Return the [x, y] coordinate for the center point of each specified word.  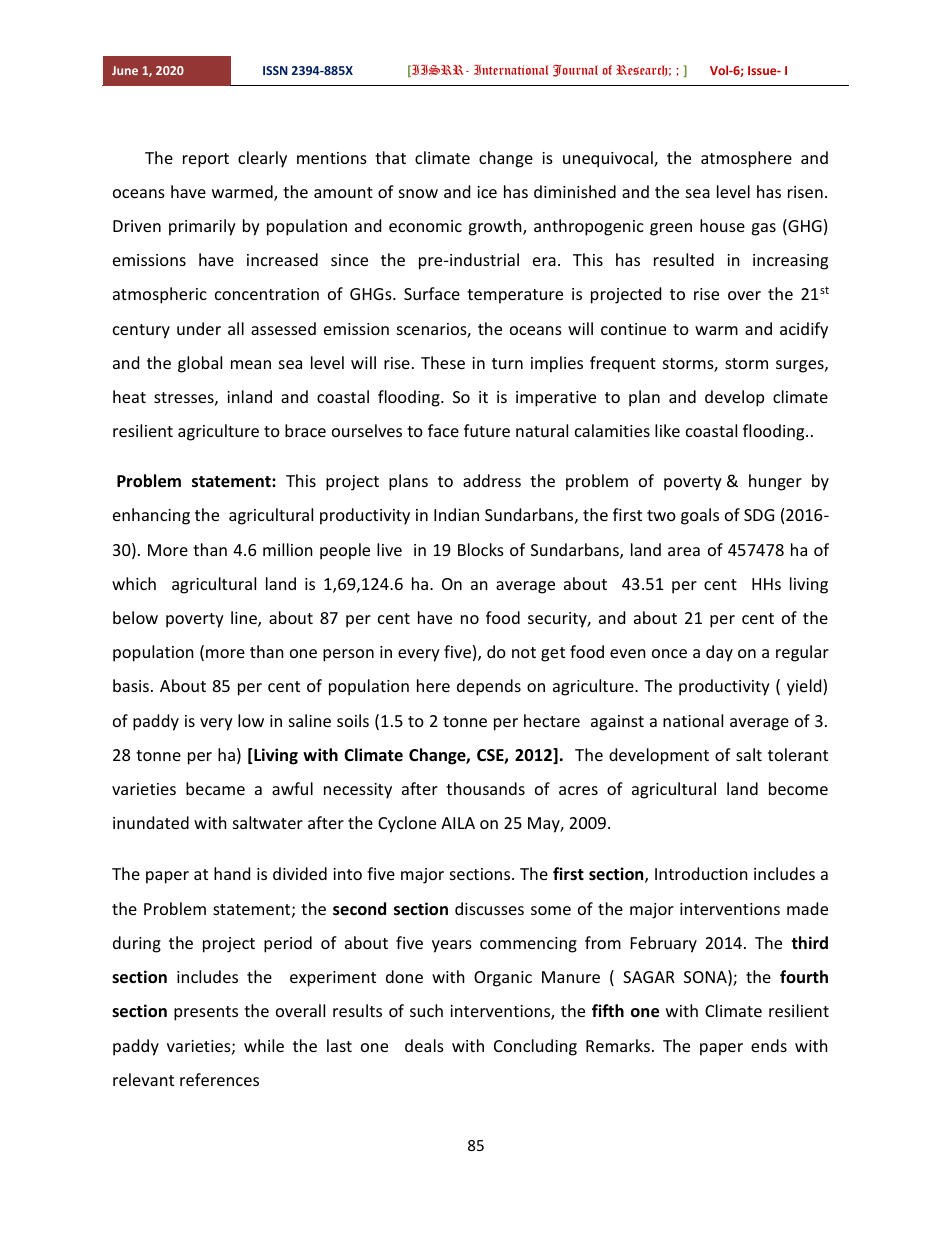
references [219, 1079]
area [684, 551]
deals [424, 1045]
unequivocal [609, 159]
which [134, 583]
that [390, 157]
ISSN [275, 70]
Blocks [481, 549]
